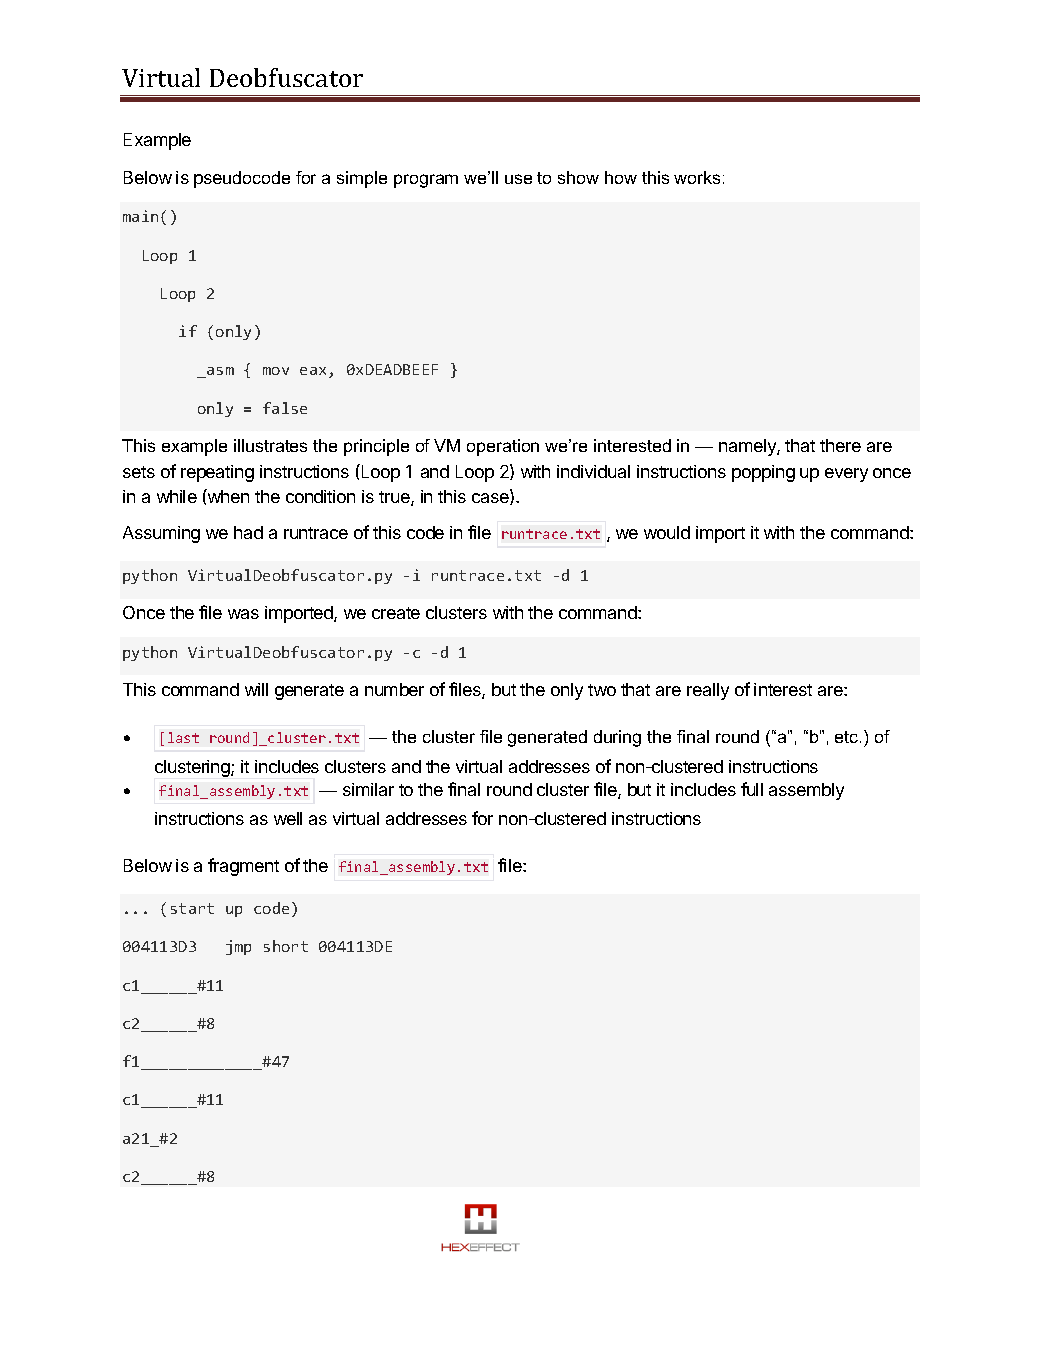 The height and width of the screenshot is (1346, 1040). I want to click on really, so click(708, 691).
